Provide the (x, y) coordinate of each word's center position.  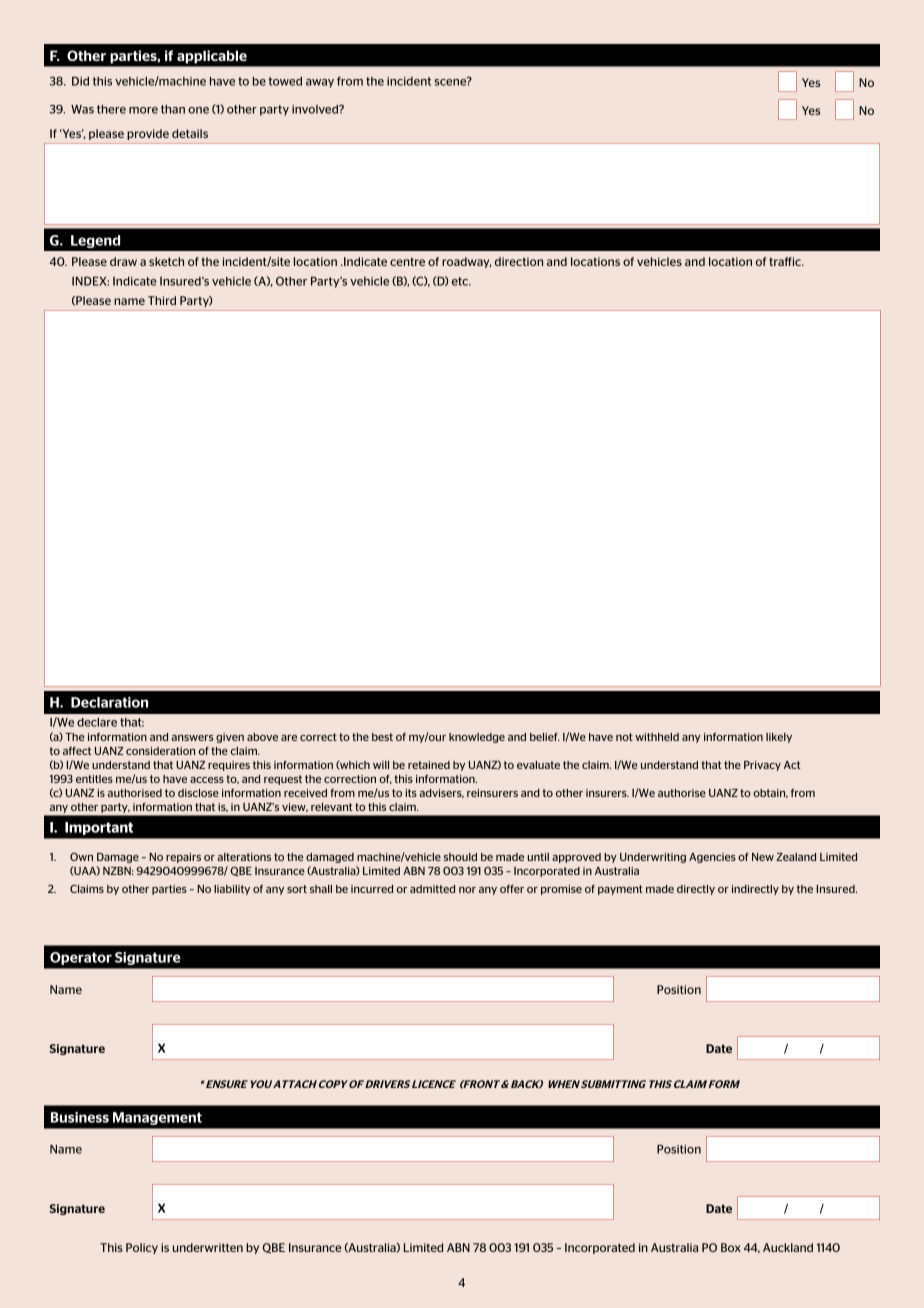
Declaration (109, 702)
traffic (786, 261)
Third (162, 300)
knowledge (477, 738)
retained (429, 765)
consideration (160, 751)
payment (620, 890)
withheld (657, 737)
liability (232, 890)
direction (519, 261)
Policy (142, 1248)
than (173, 109)
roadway (466, 262)
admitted (432, 889)
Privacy (762, 766)
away (320, 83)
